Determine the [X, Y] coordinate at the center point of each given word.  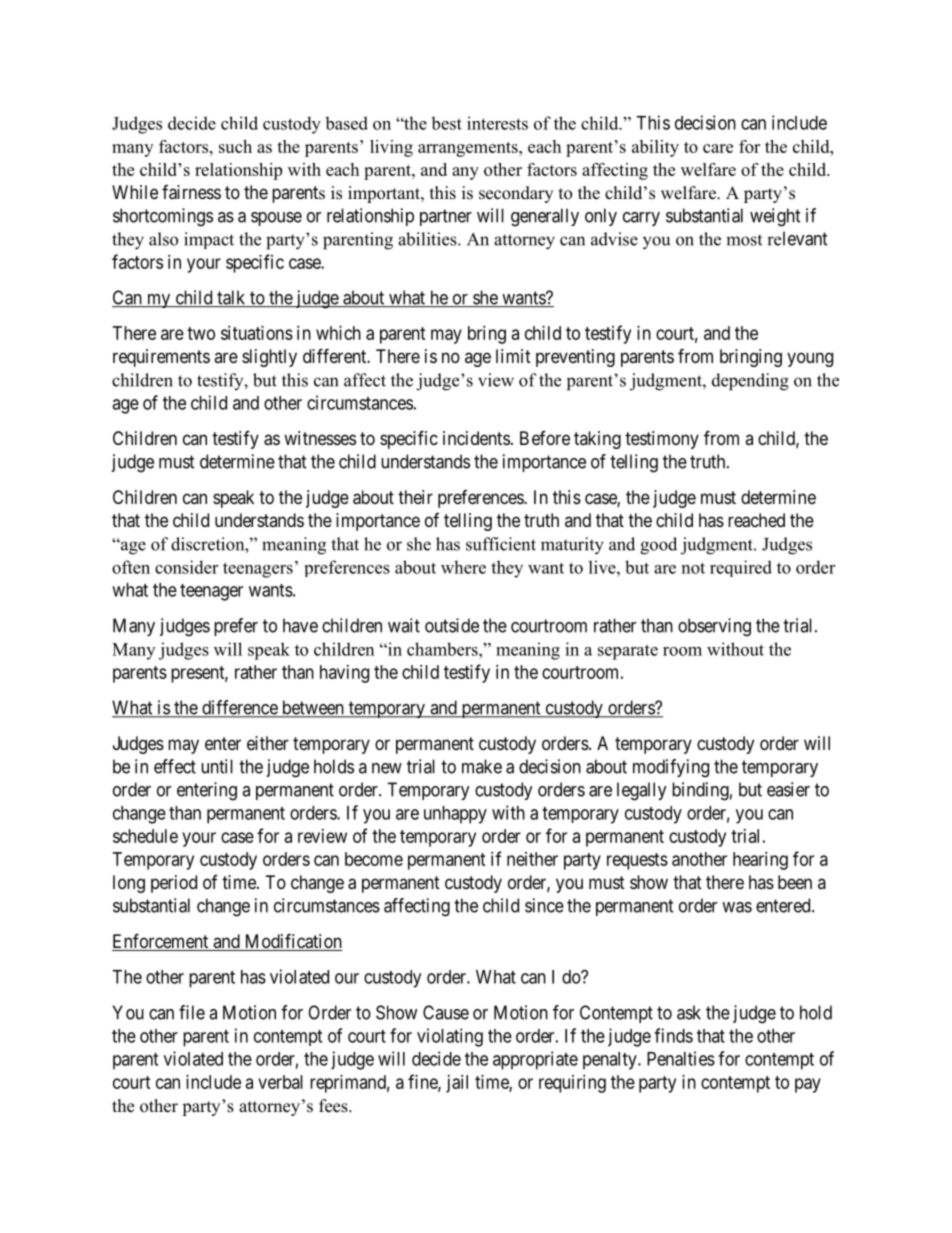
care [718, 148]
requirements [161, 358]
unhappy [455, 815]
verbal [280, 1082]
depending [750, 382]
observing [714, 627]
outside [452, 625]
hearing [760, 861]
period [174, 884]
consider [186, 567]
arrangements [469, 149]
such [235, 146]
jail [457, 1084]
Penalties [681, 1058]
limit [513, 356]
